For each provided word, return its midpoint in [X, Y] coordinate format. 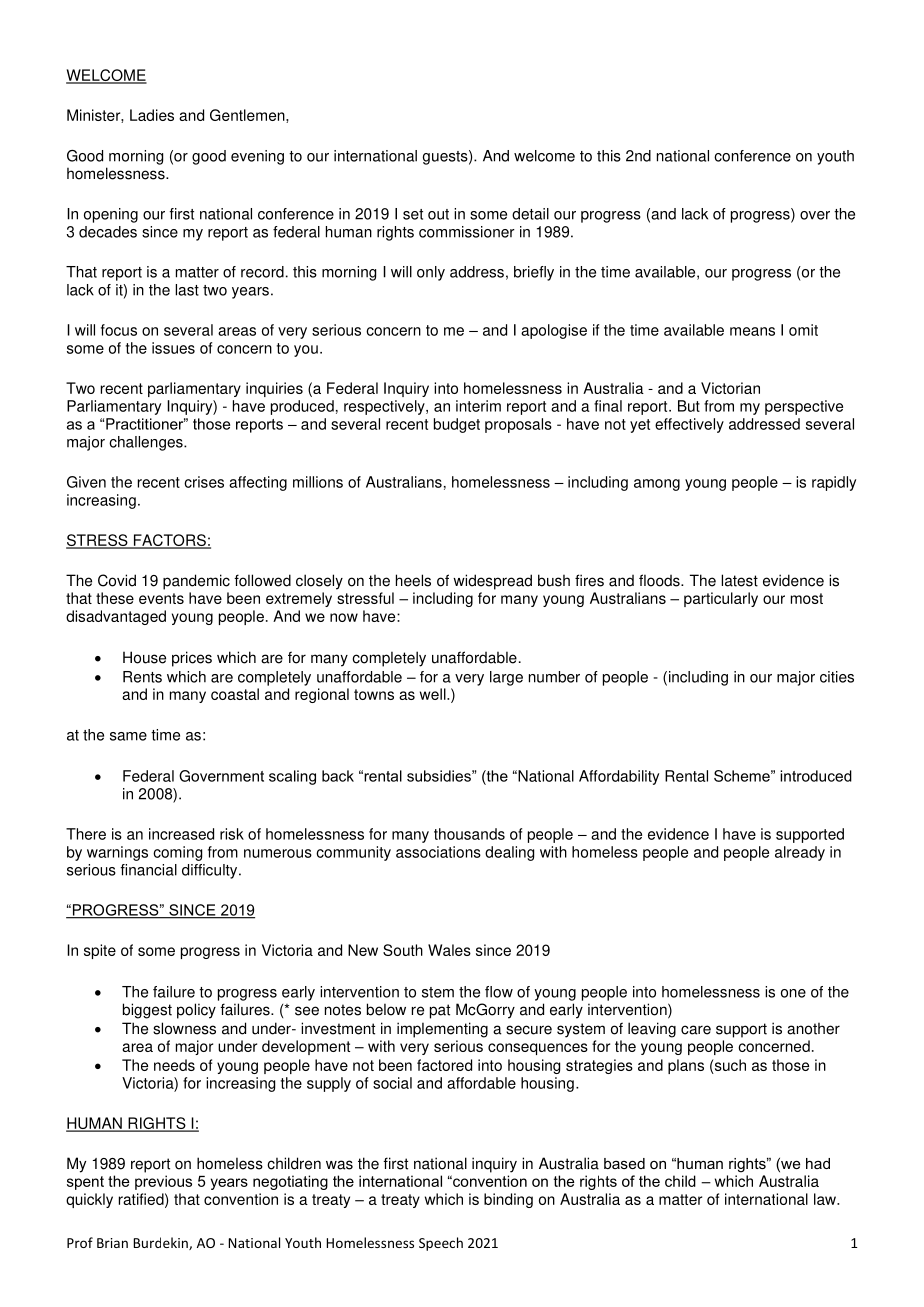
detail [530, 214]
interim [478, 406]
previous [163, 1182]
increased [181, 834]
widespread [492, 582]
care [696, 1030]
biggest [147, 1011]
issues [173, 348]
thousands [469, 834]
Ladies [152, 115]
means [752, 331]
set [413, 214]
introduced [816, 776]
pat [440, 1011]
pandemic [196, 582]
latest [739, 580]
